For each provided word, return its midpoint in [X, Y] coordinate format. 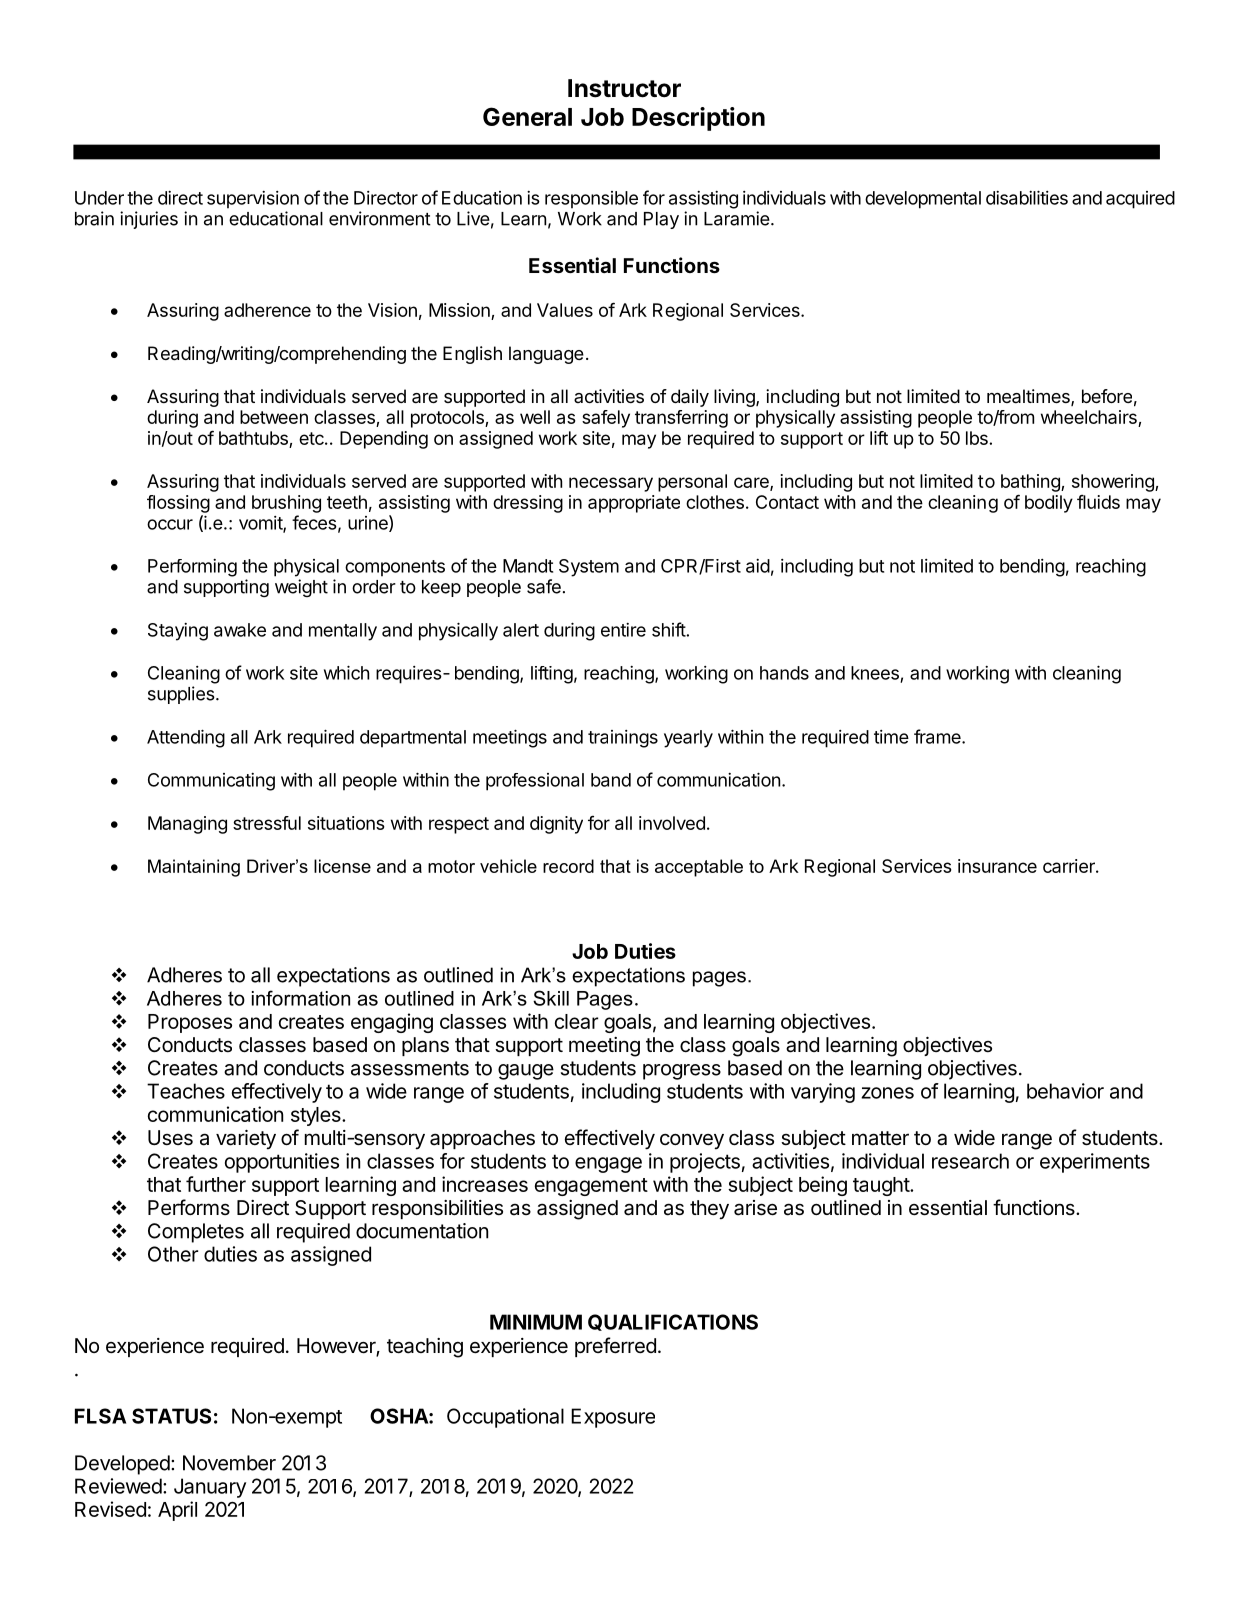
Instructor [624, 88]
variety [246, 1140]
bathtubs [253, 438]
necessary [611, 484]
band [611, 780]
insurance [997, 866]
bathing [1031, 483]
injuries [149, 220]
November [229, 1463]
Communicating [211, 782]
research [970, 1161]
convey [692, 1141]
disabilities [1027, 197]
